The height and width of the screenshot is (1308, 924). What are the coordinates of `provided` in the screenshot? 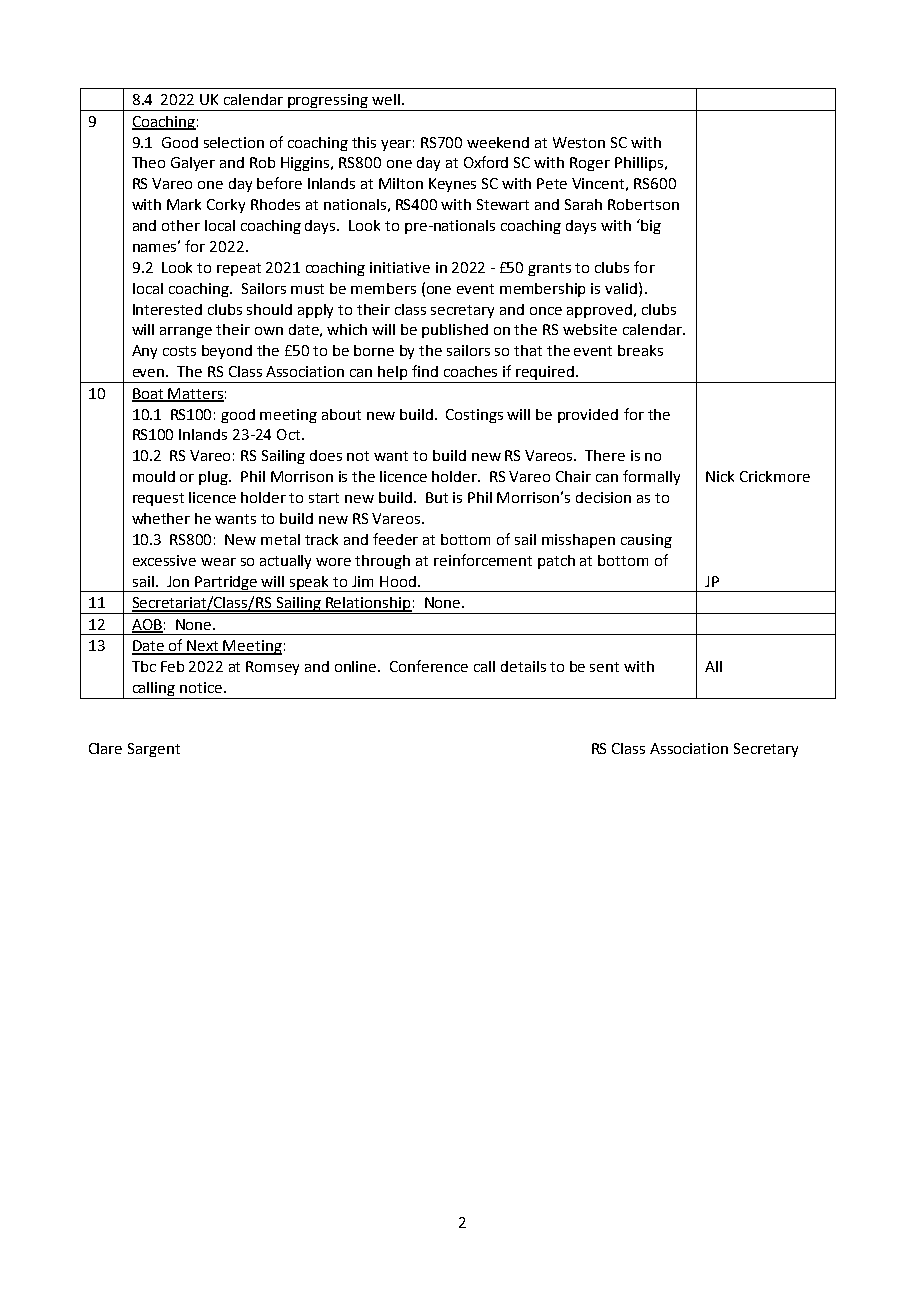 It's located at (588, 416).
